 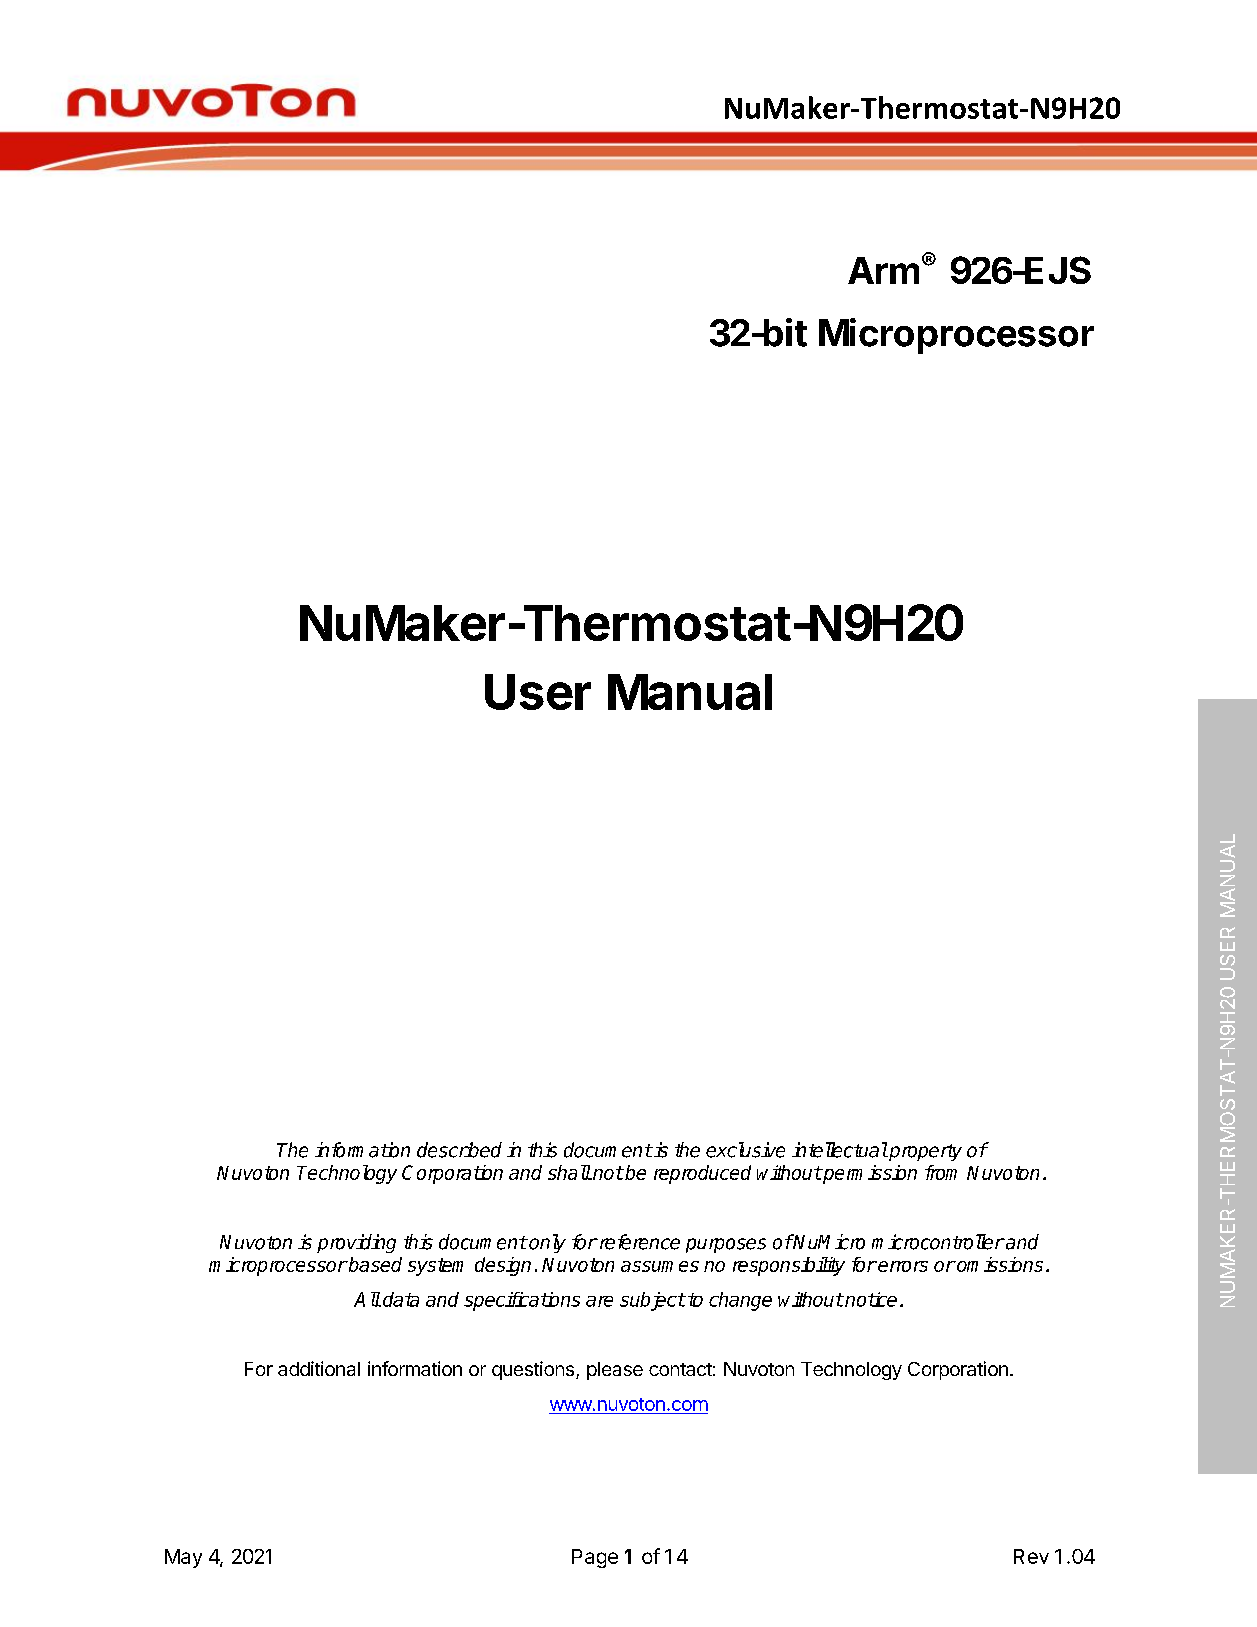 What do you see at coordinates (595, 1558) in the document?
I see `Page` at bounding box center [595, 1558].
